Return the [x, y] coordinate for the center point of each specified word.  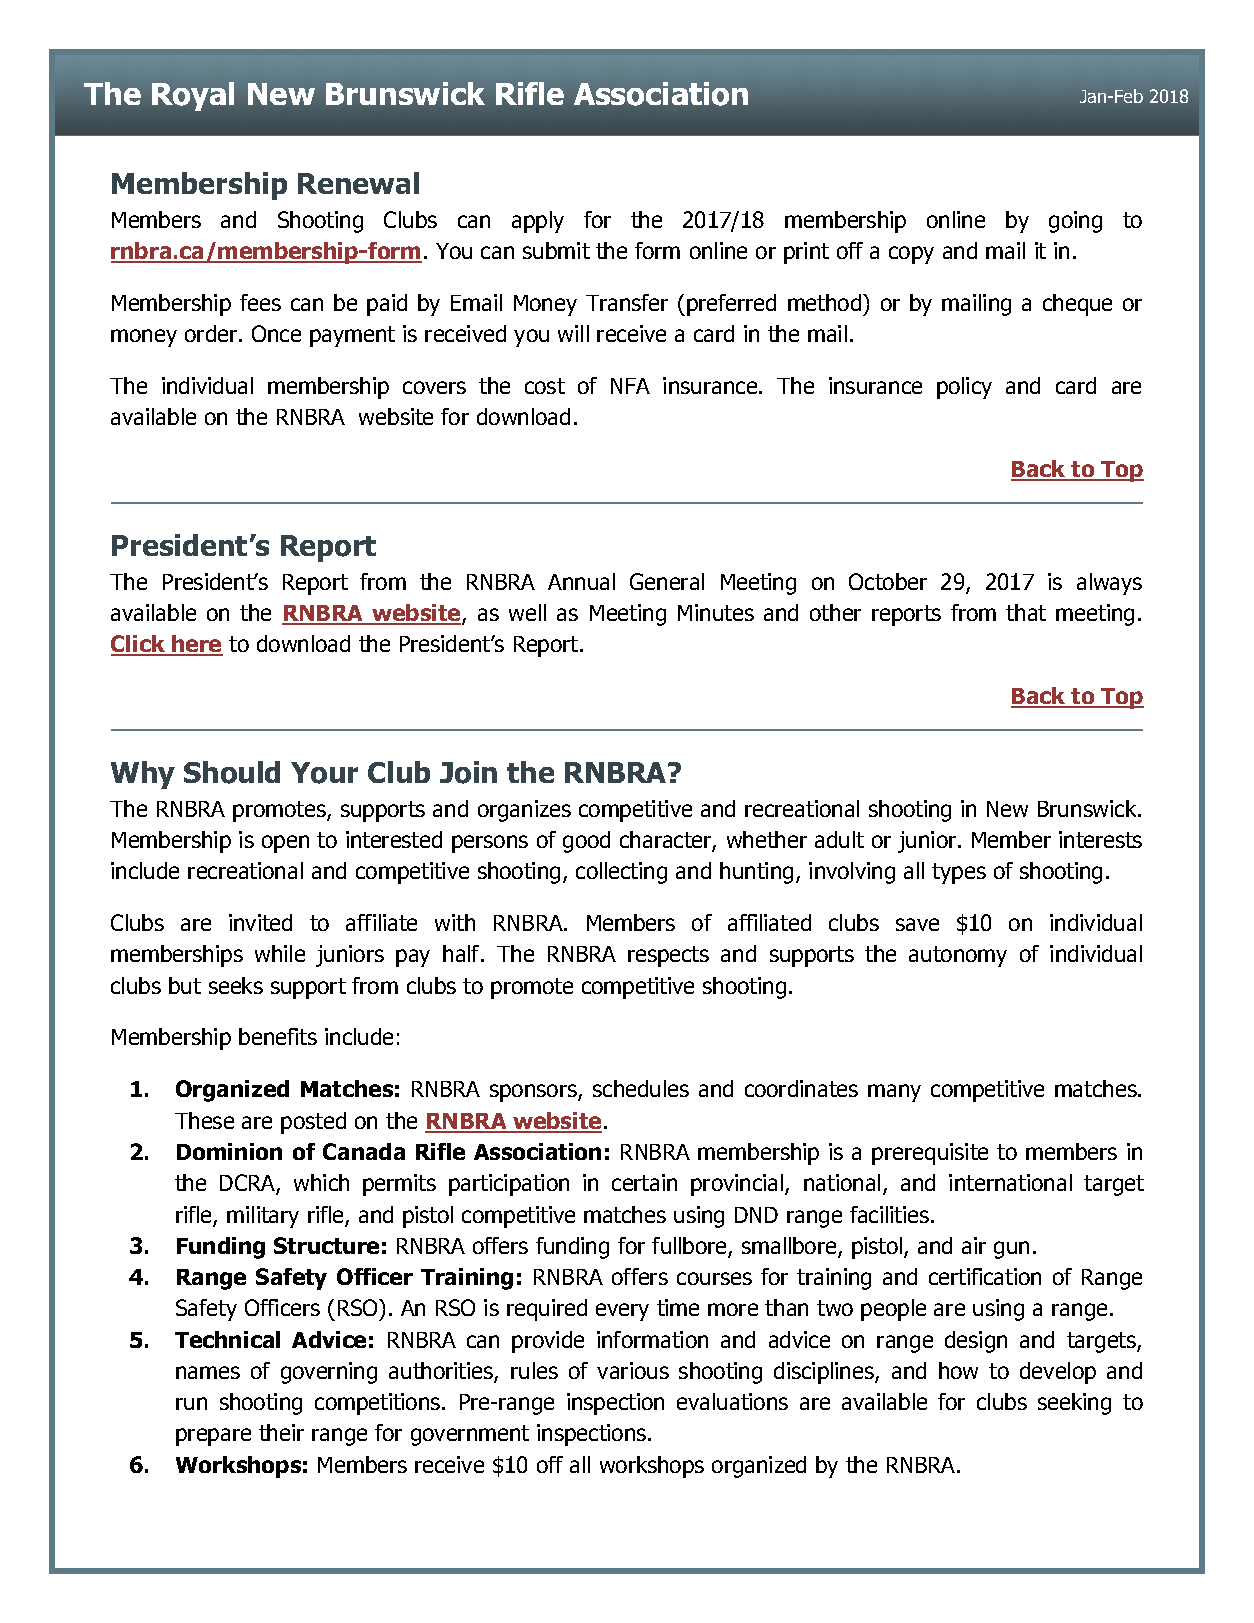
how [958, 1370]
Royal [193, 96]
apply [538, 222]
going [1075, 222]
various [633, 1370]
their [281, 1432]
